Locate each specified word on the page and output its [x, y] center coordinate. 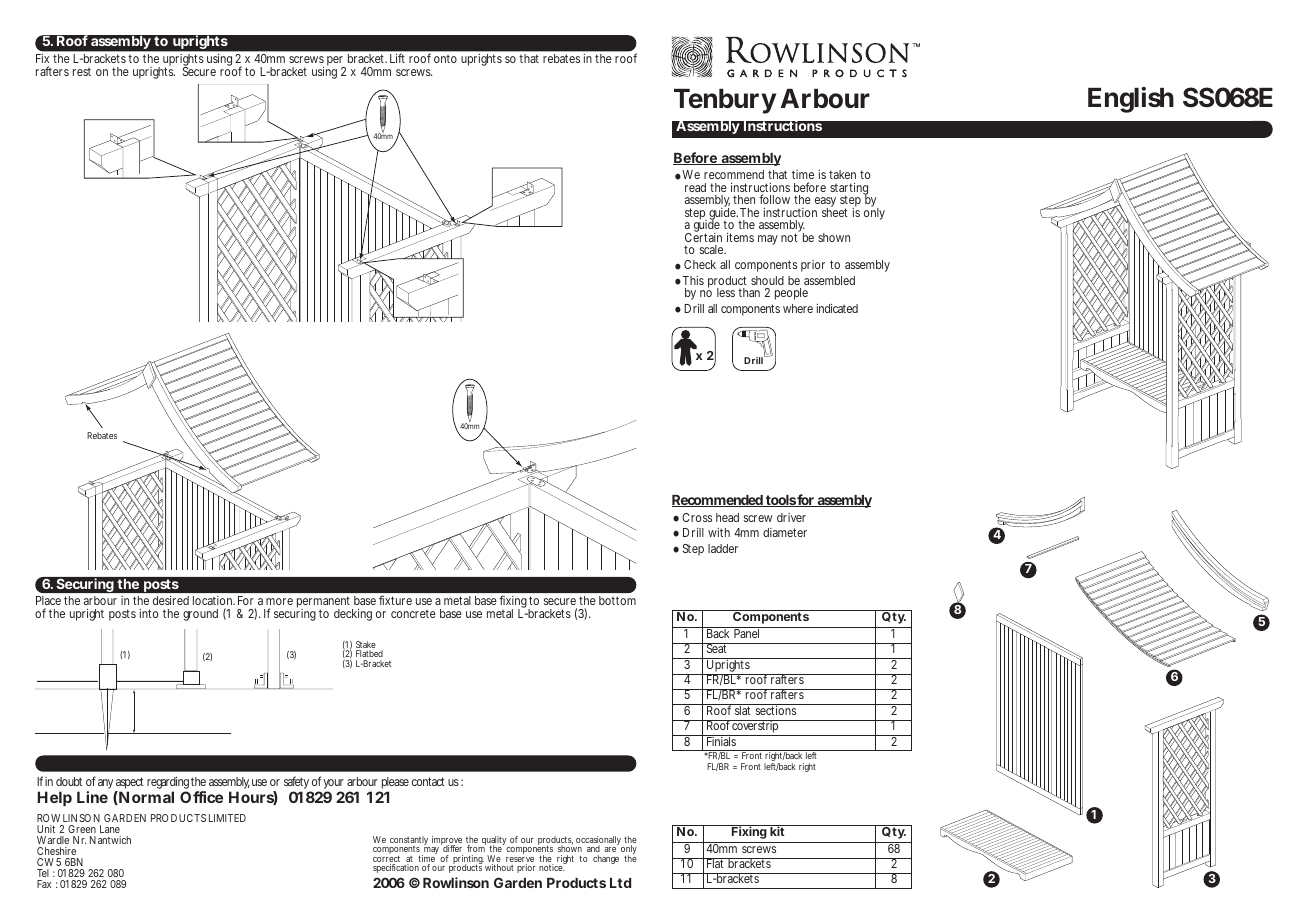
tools [780, 501]
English [1131, 100]
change [606, 859]
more [279, 601]
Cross [697, 517]
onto [445, 59]
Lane [110, 829]
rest [82, 72]
